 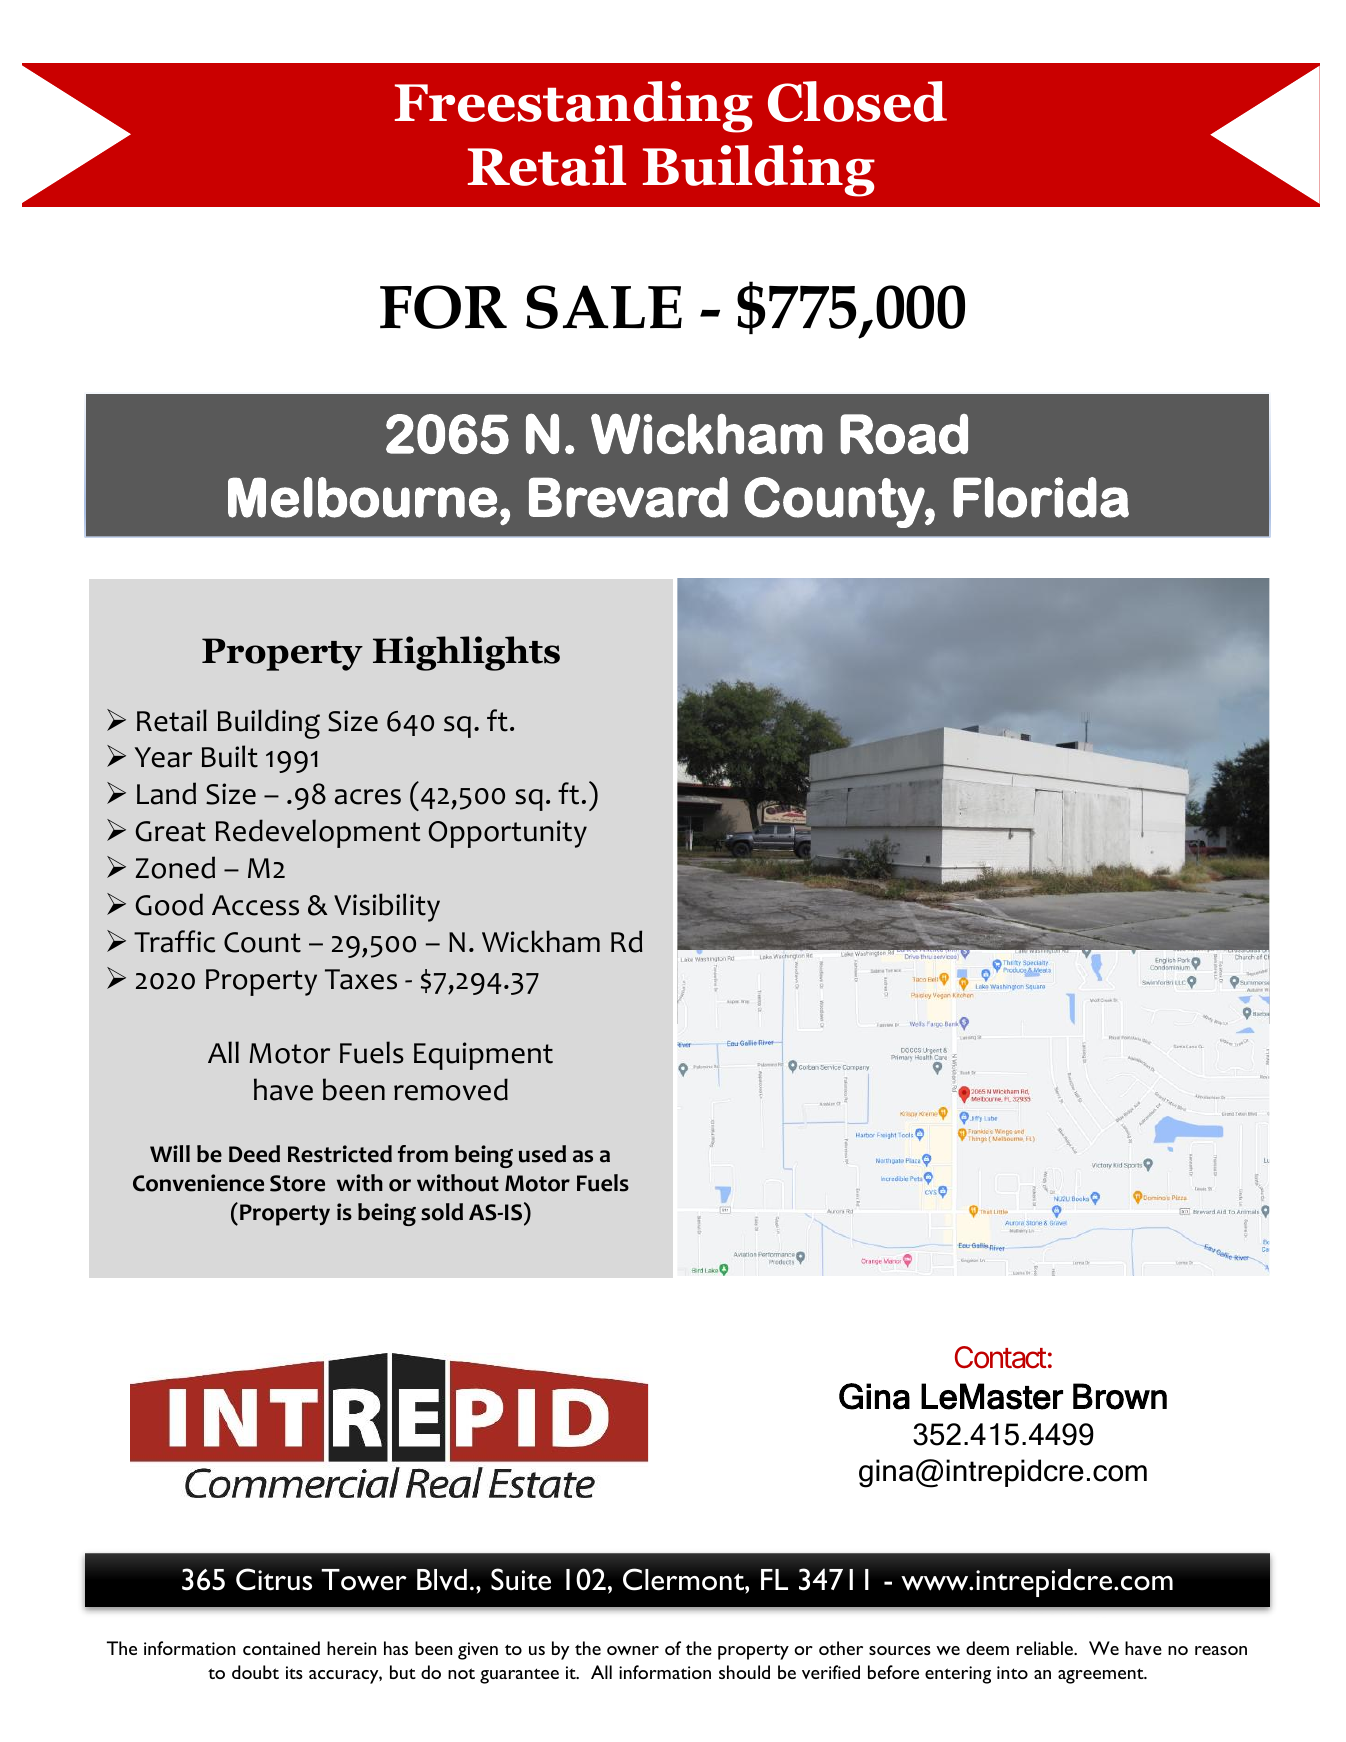 I want to click on Access, so click(x=255, y=905).
